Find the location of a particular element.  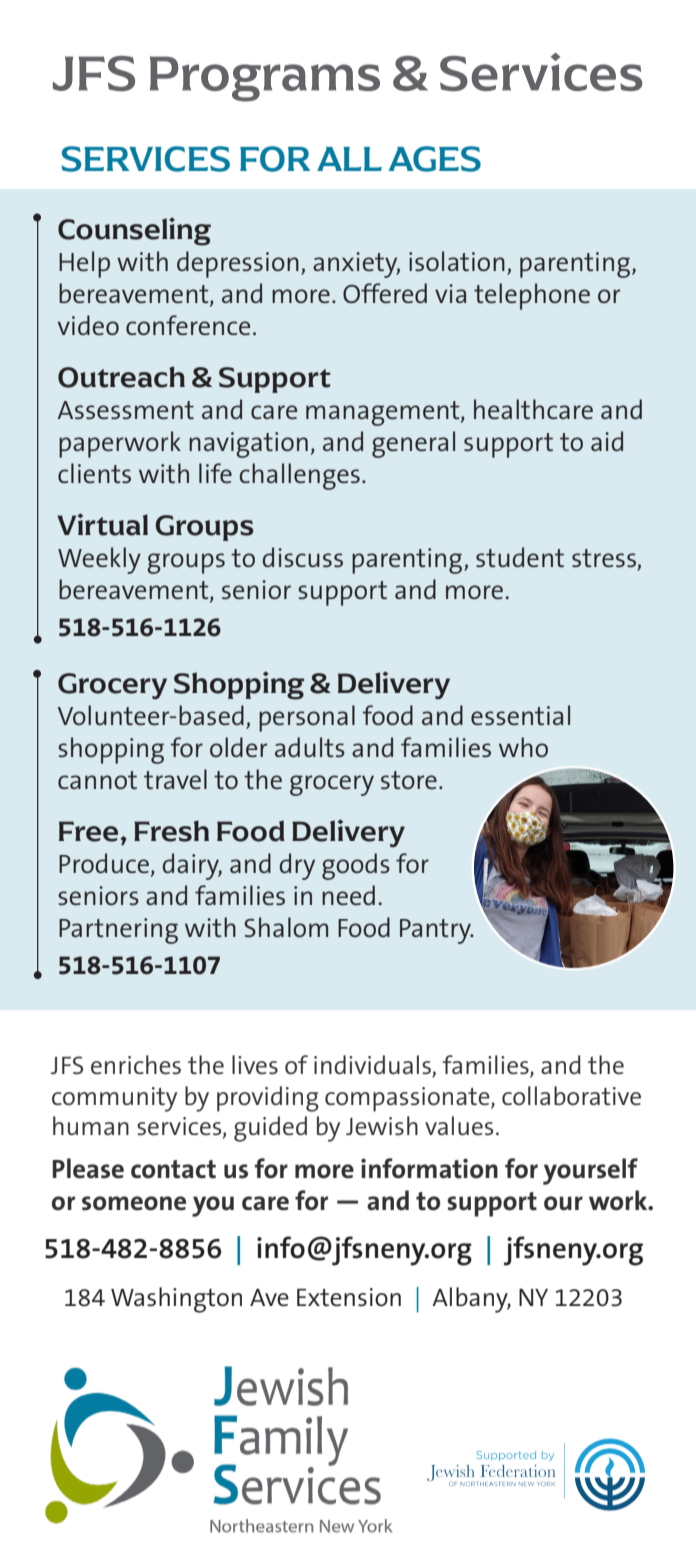

student is located at coordinates (520, 557).
